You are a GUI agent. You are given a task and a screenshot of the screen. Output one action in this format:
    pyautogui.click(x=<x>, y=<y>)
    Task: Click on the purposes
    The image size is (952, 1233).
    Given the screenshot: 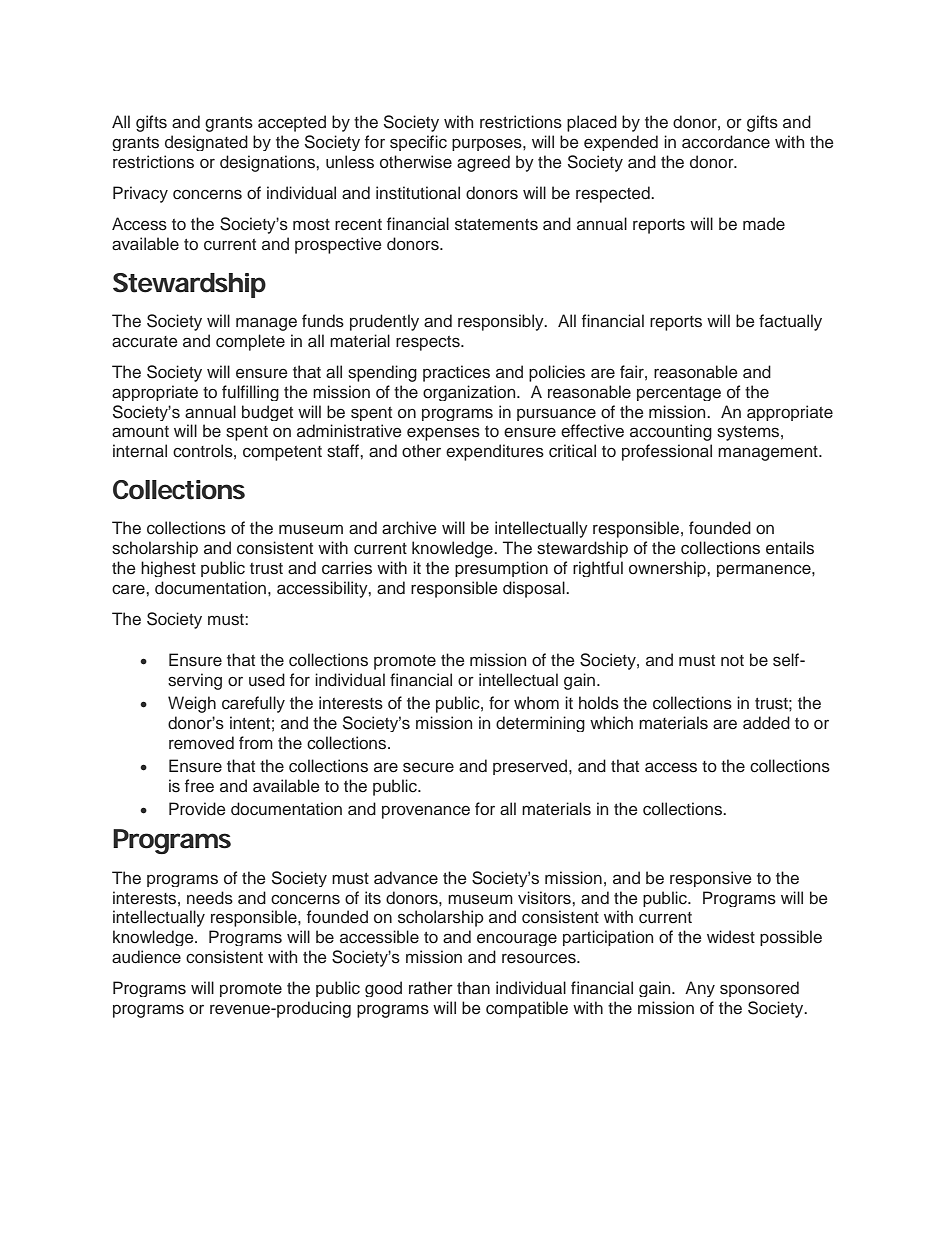 What is the action you would take?
    pyautogui.click(x=488, y=144)
